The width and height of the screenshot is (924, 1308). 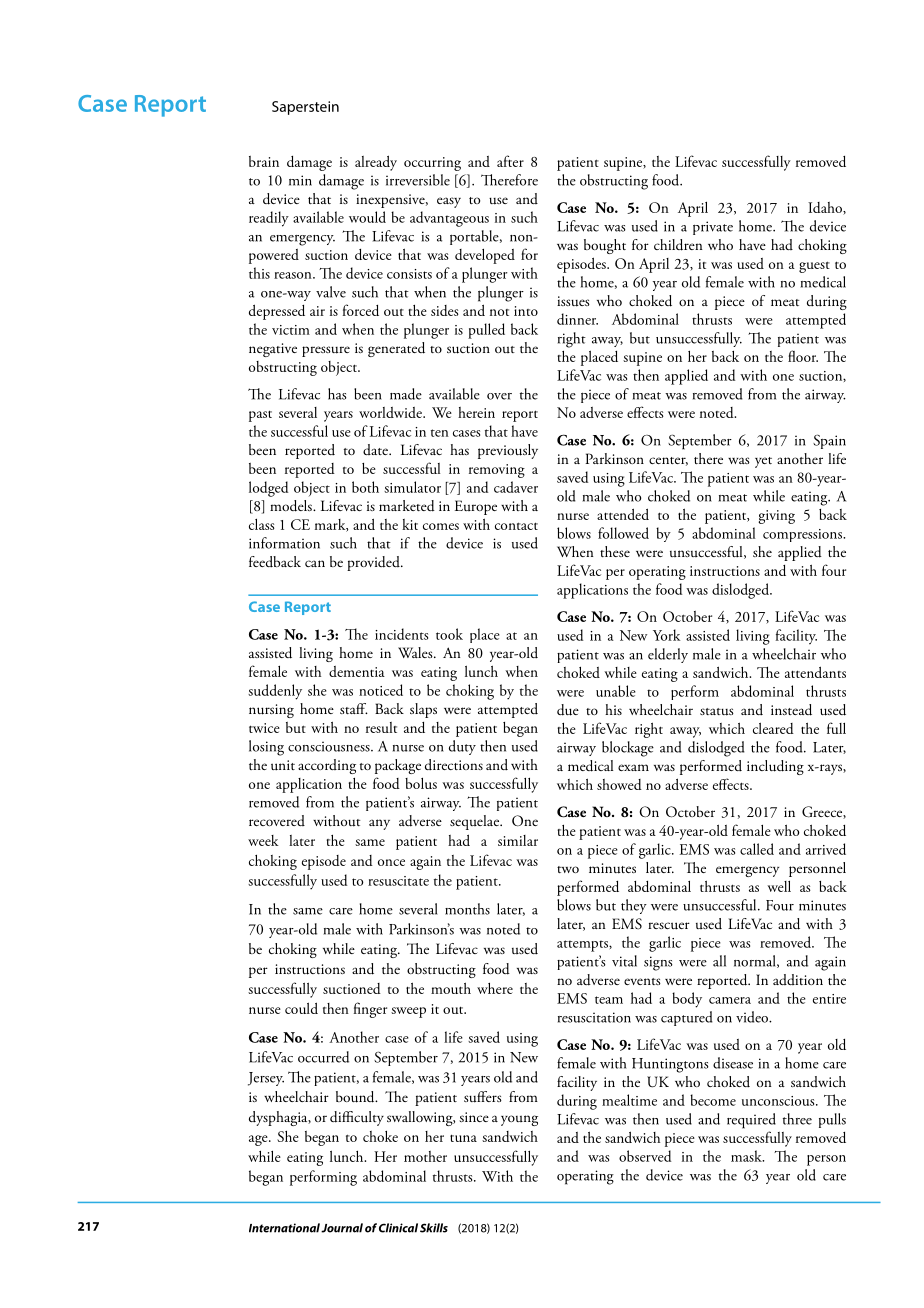 I want to click on staff, so click(x=354, y=708).
